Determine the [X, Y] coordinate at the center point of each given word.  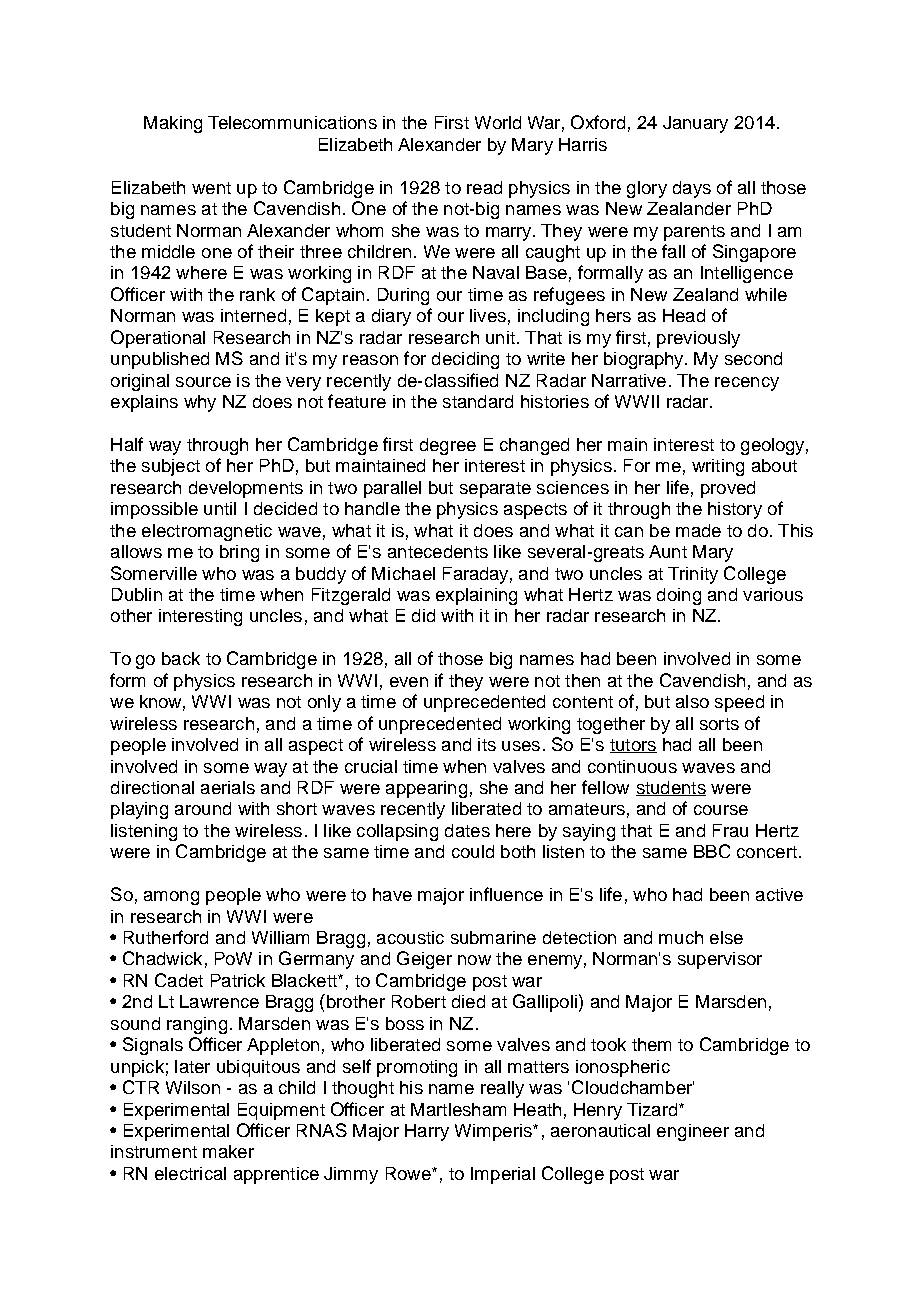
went [211, 188]
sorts [719, 724]
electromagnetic [207, 532]
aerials [228, 787]
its [487, 744]
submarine [493, 937]
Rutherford [166, 937]
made [698, 530]
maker [228, 1151]
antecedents [438, 551]
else [726, 937]
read [484, 187]
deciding [465, 360]
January [695, 124]
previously [698, 339]
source [203, 382]
